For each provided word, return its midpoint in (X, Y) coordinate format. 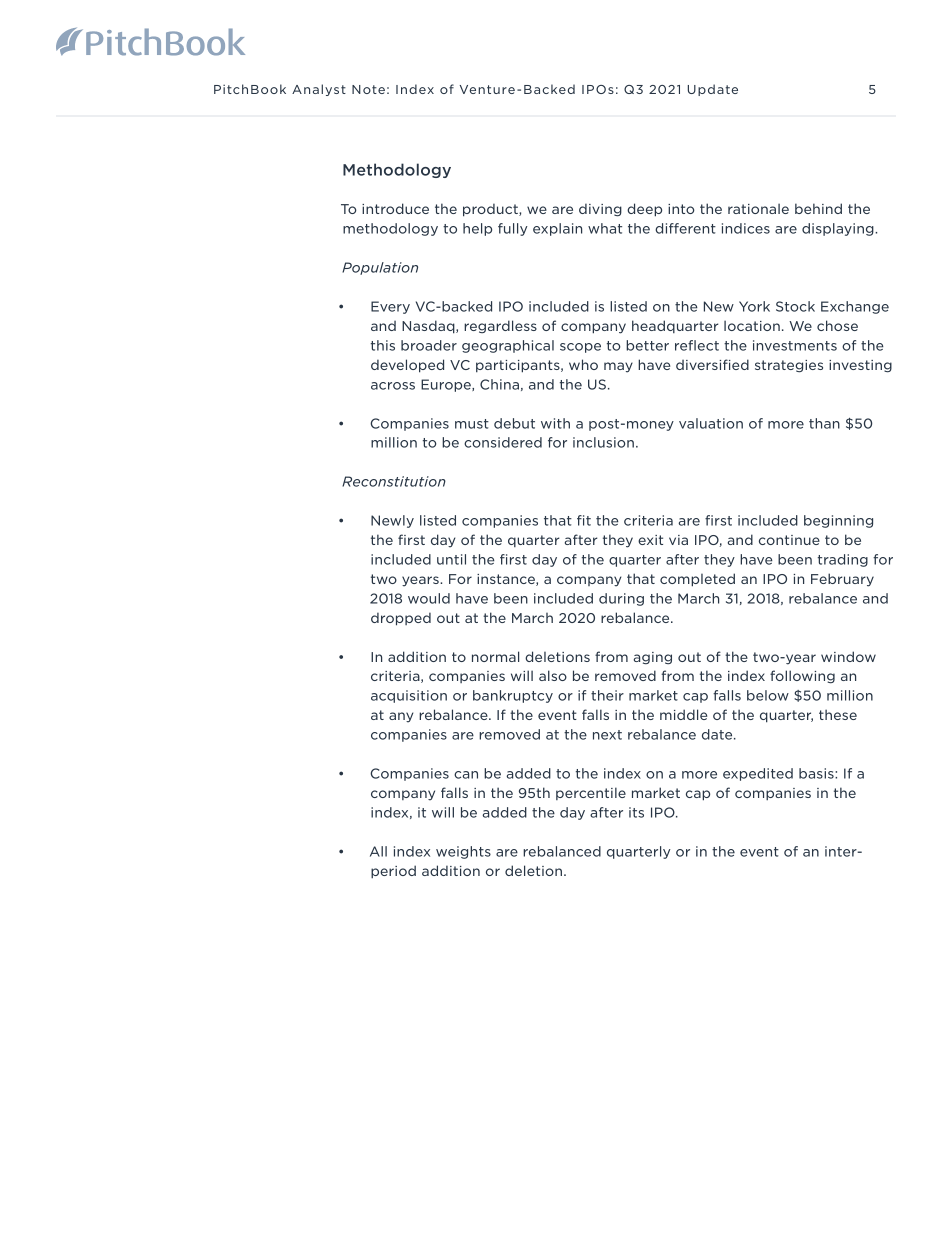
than (824, 423)
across (393, 386)
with (555, 423)
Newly (392, 521)
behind (818, 208)
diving (600, 210)
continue (789, 540)
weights (463, 852)
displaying (839, 229)
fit (584, 520)
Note (368, 89)
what (605, 228)
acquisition (409, 696)
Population (380, 268)
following (802, 677)
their (607, 695)
